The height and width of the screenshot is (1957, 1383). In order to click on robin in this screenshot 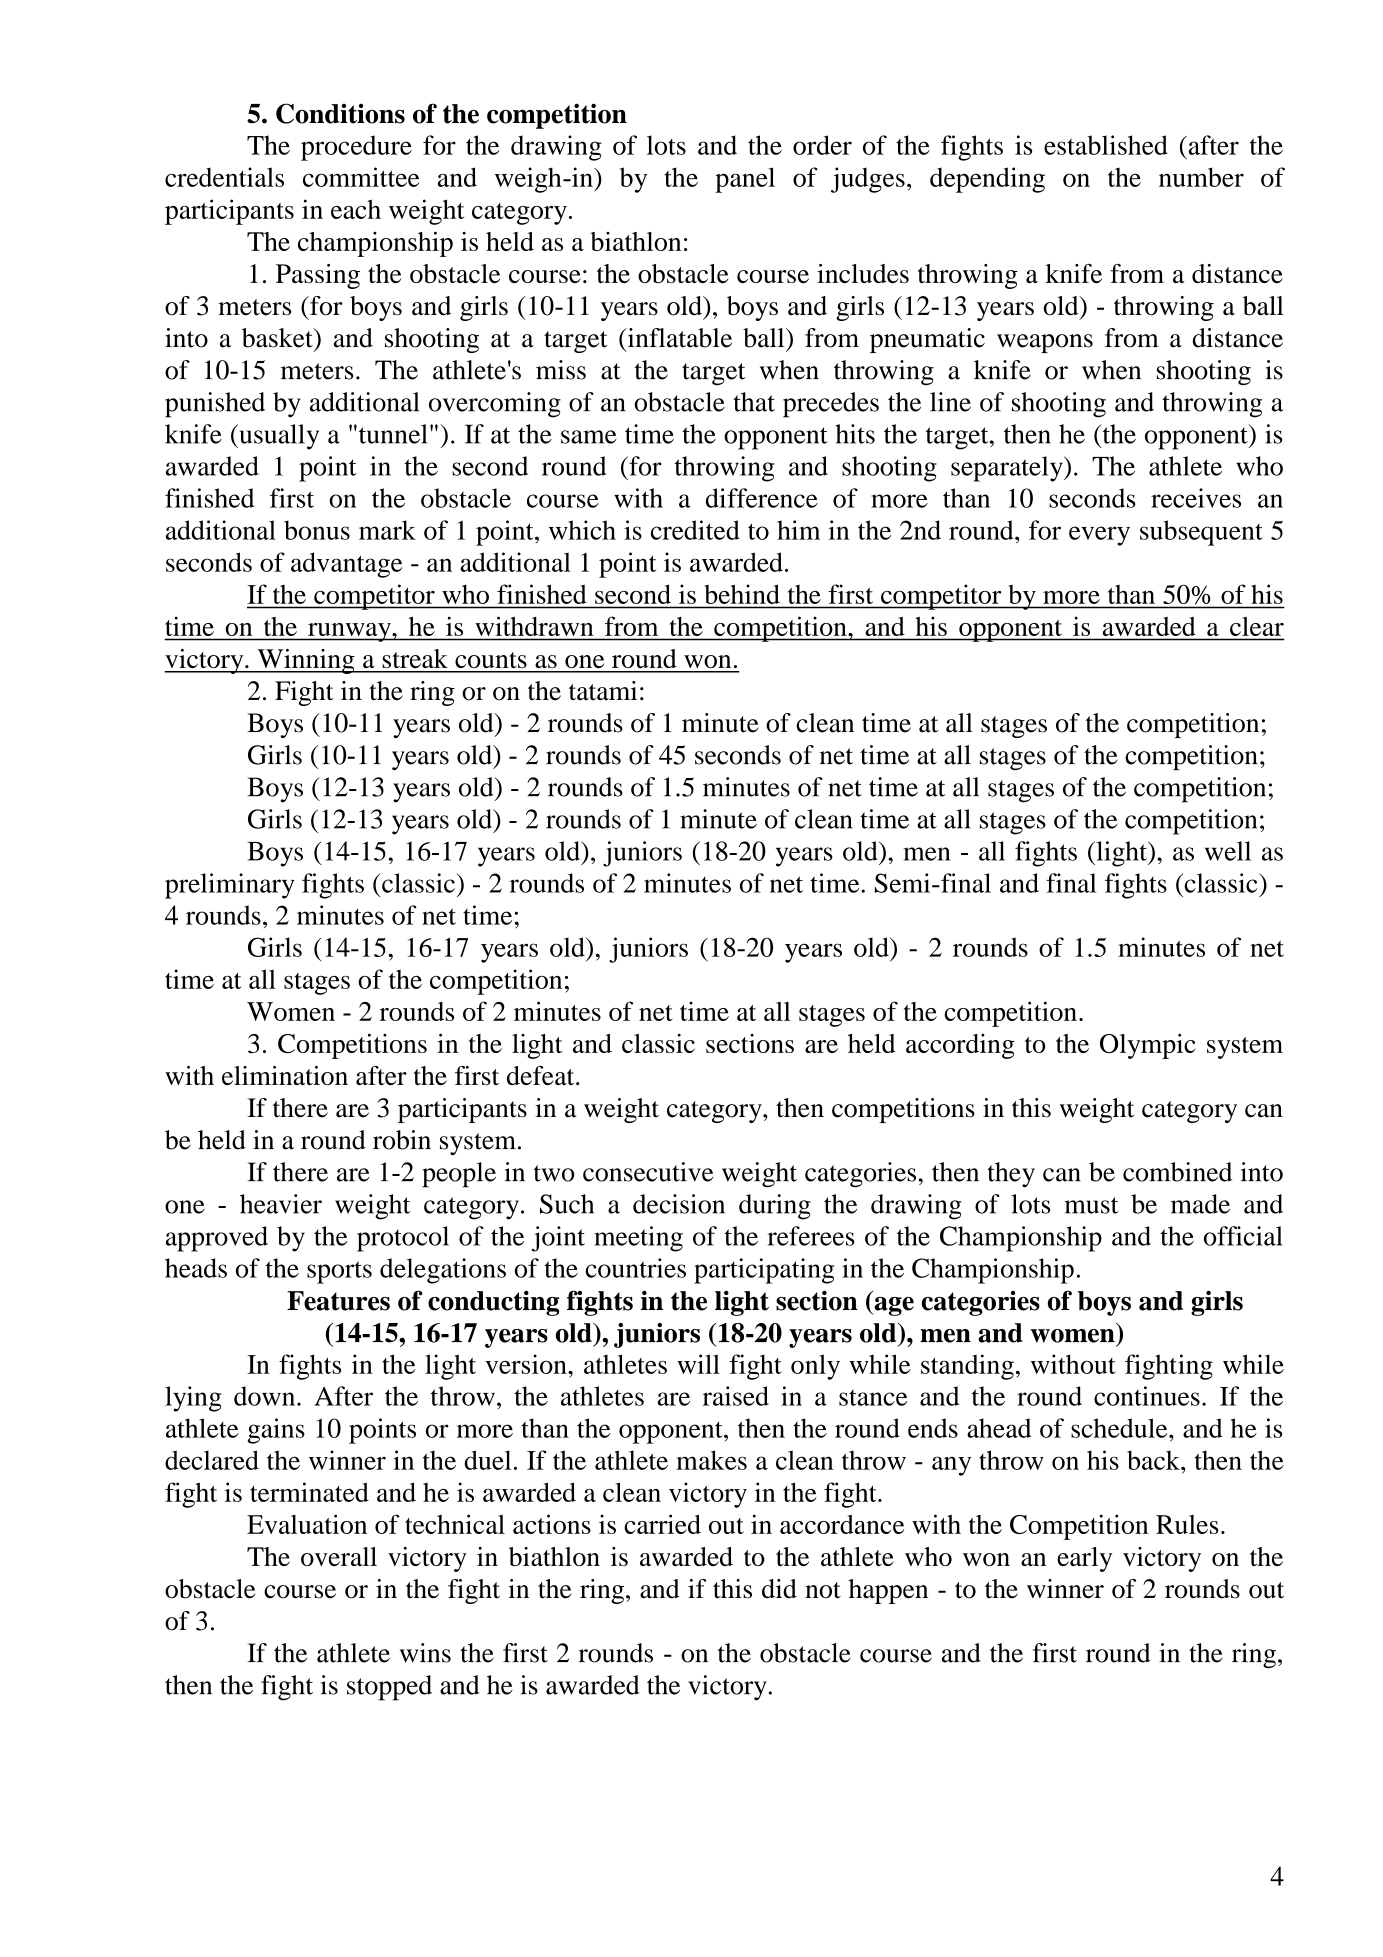, I will do `click(402, 1140)`.
